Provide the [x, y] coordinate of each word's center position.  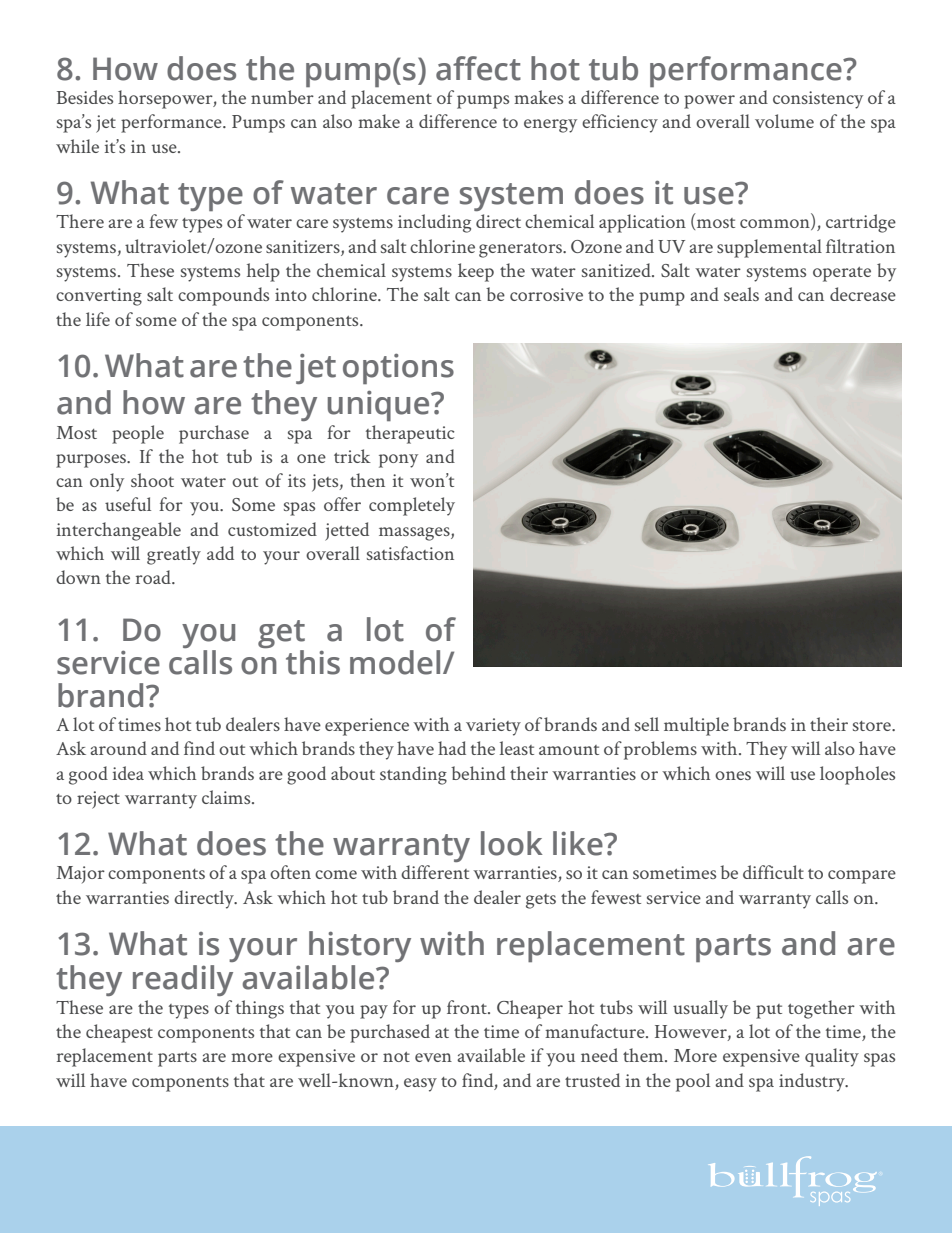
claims [227, 797]
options [398, 368]
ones [733, 775]
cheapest [119, 1033]
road [154, 577]
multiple [696, 726]
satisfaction [410, 553]
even [433, 1057]
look [512, 843]
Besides [85, 97]
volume [784, 121]
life [98, 319]
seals [741, 294]
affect [478, 68]
